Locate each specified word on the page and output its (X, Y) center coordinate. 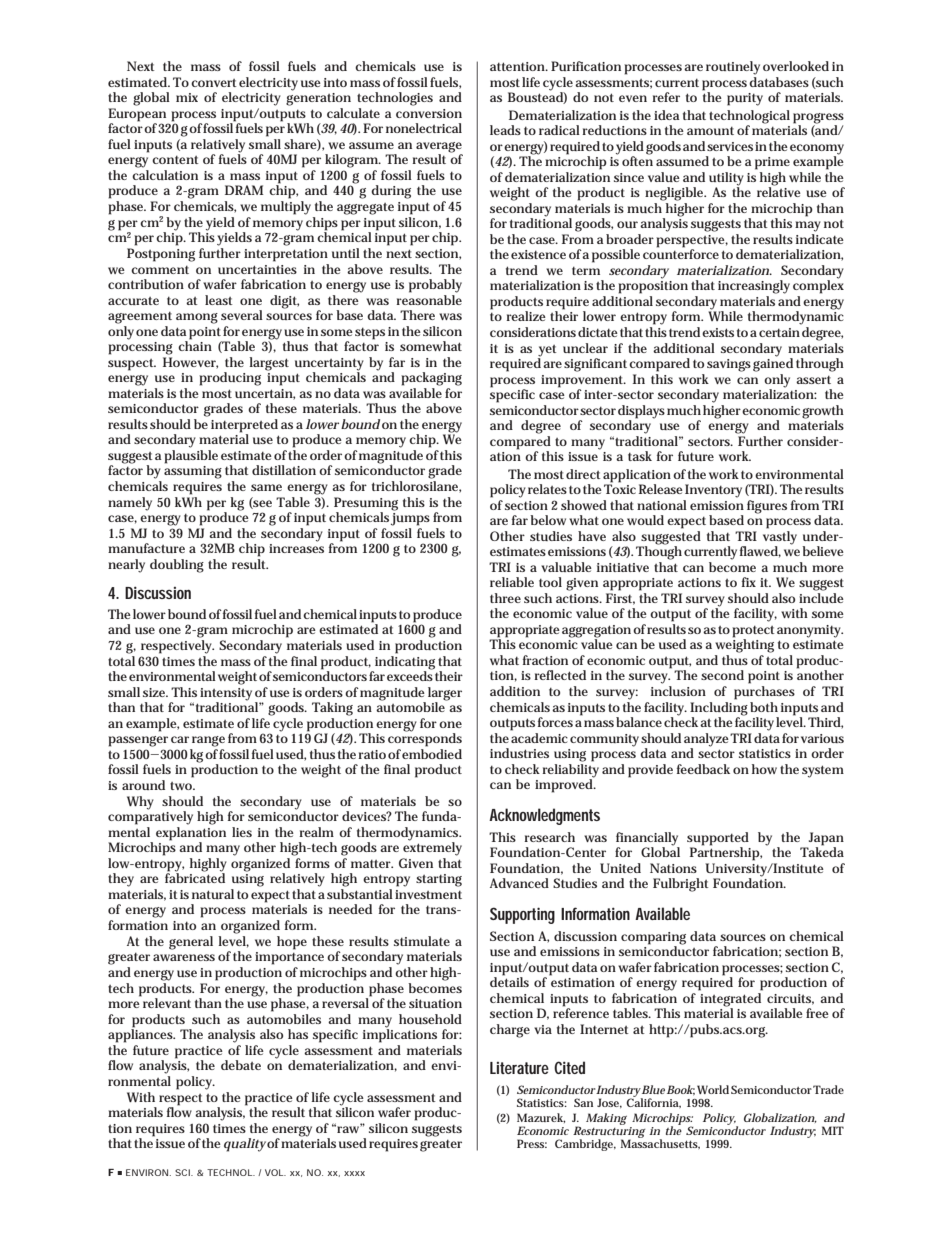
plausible (191, 457)
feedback (703, 769)
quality (245, 1145)
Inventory (713, 491)
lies (242, 832)
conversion (429, 113)
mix (187, 97)
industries (519, 753)
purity (745, 99)
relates (547, 489)
